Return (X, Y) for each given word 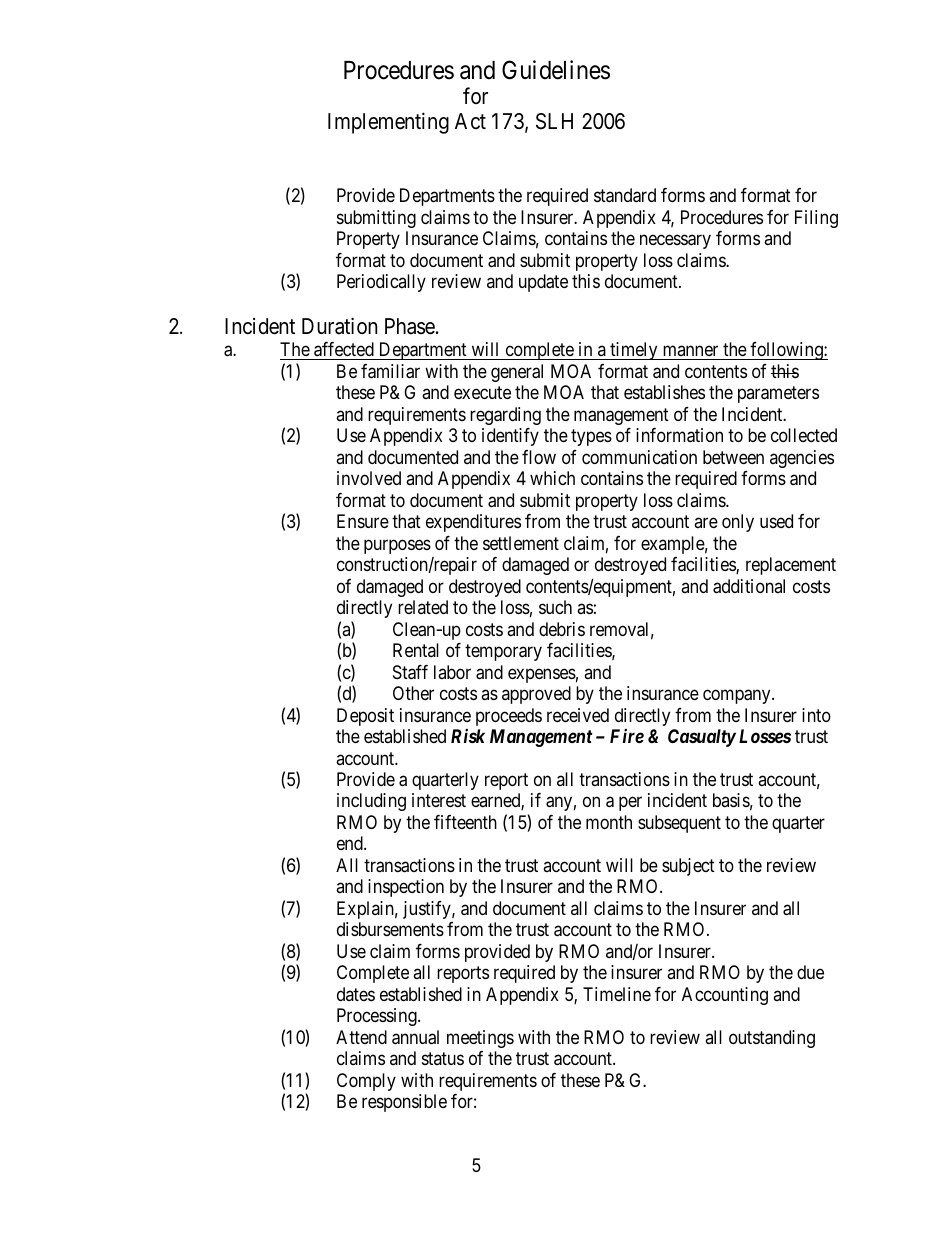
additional (749, 586)
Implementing (388, 123)
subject (688, 867)
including (371, 802)
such (555, 607)
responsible (404, 1103)
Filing (816, 219)
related (423, 607)
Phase (410, 326)
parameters (778, 395)
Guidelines (556, 70)
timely (634, 351)
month (609, 822)
